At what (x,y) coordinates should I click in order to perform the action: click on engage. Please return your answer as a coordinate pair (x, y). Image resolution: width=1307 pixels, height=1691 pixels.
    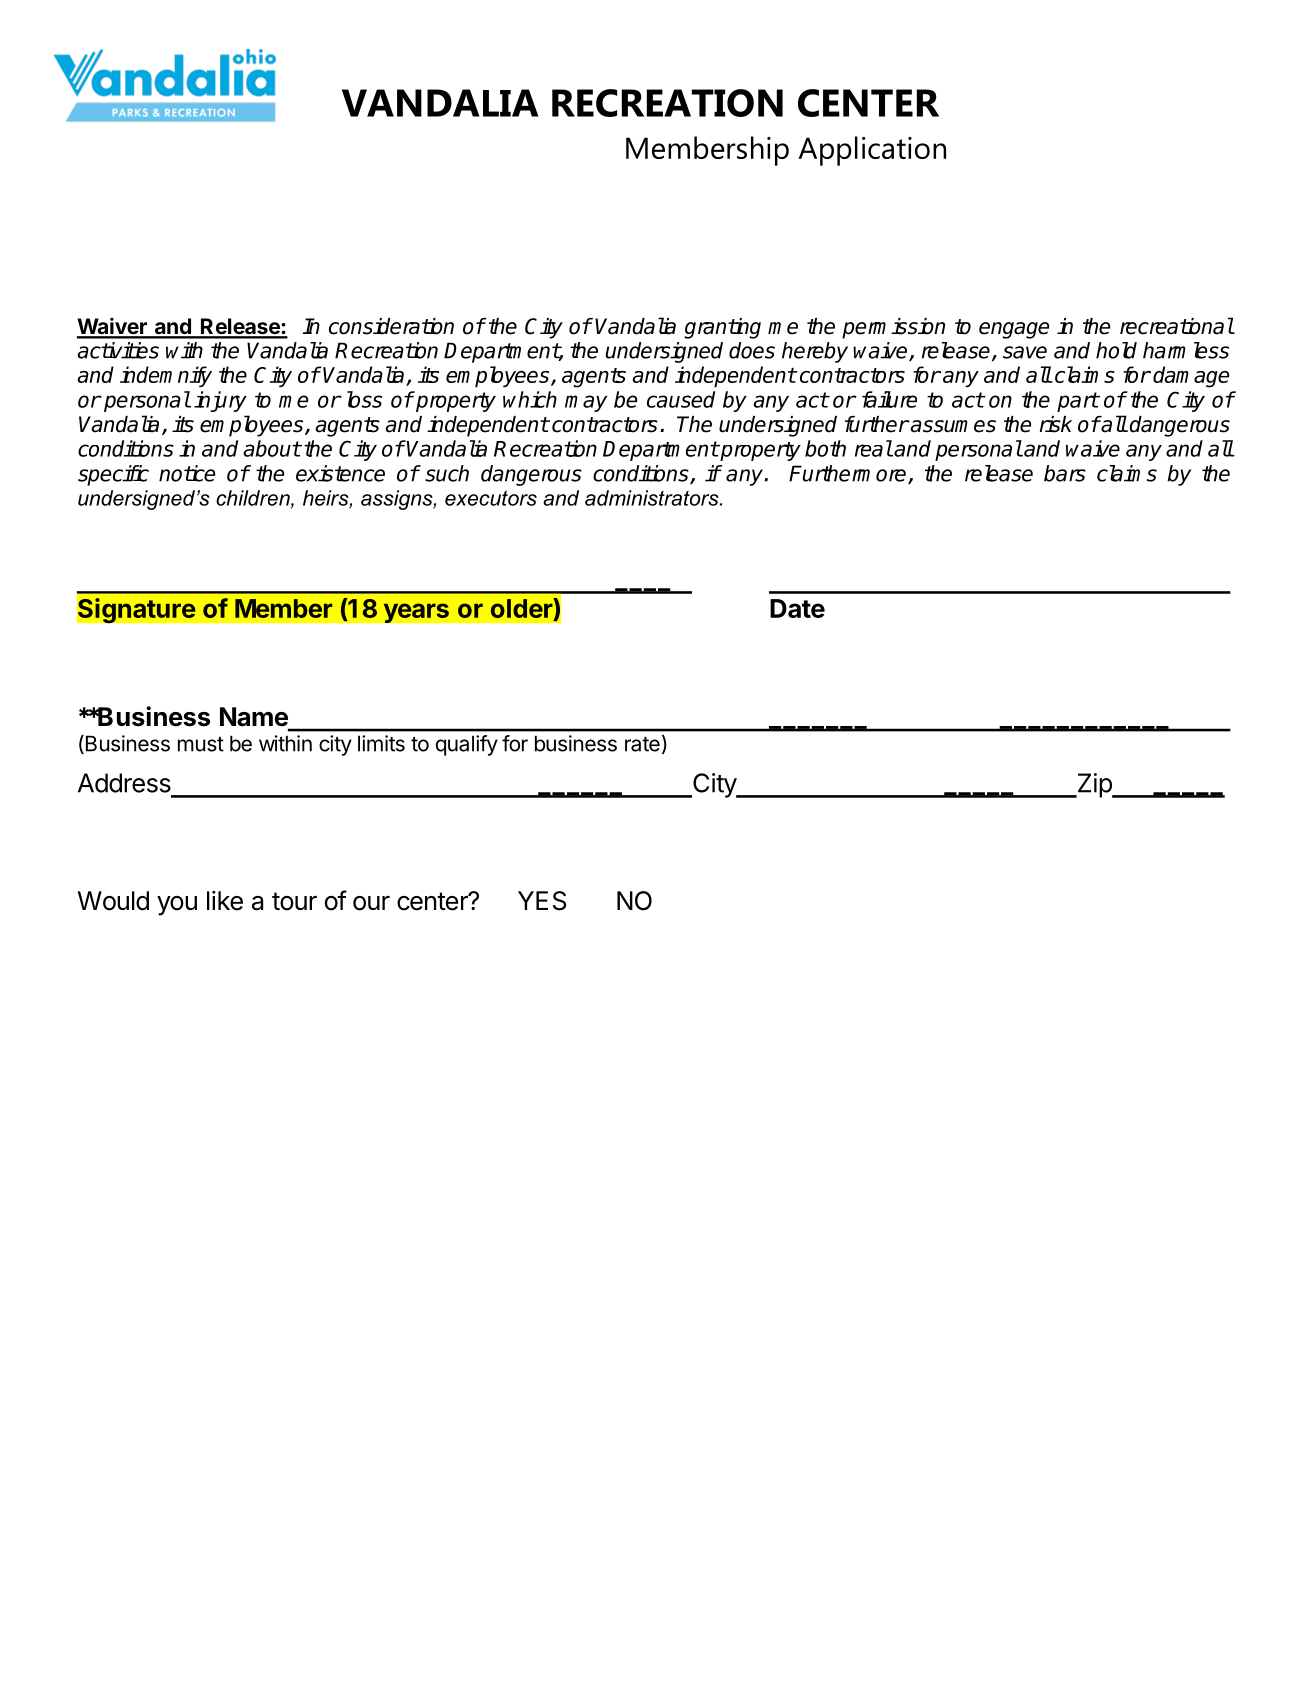
    Looking at the image, I should click on (1014, 330).
